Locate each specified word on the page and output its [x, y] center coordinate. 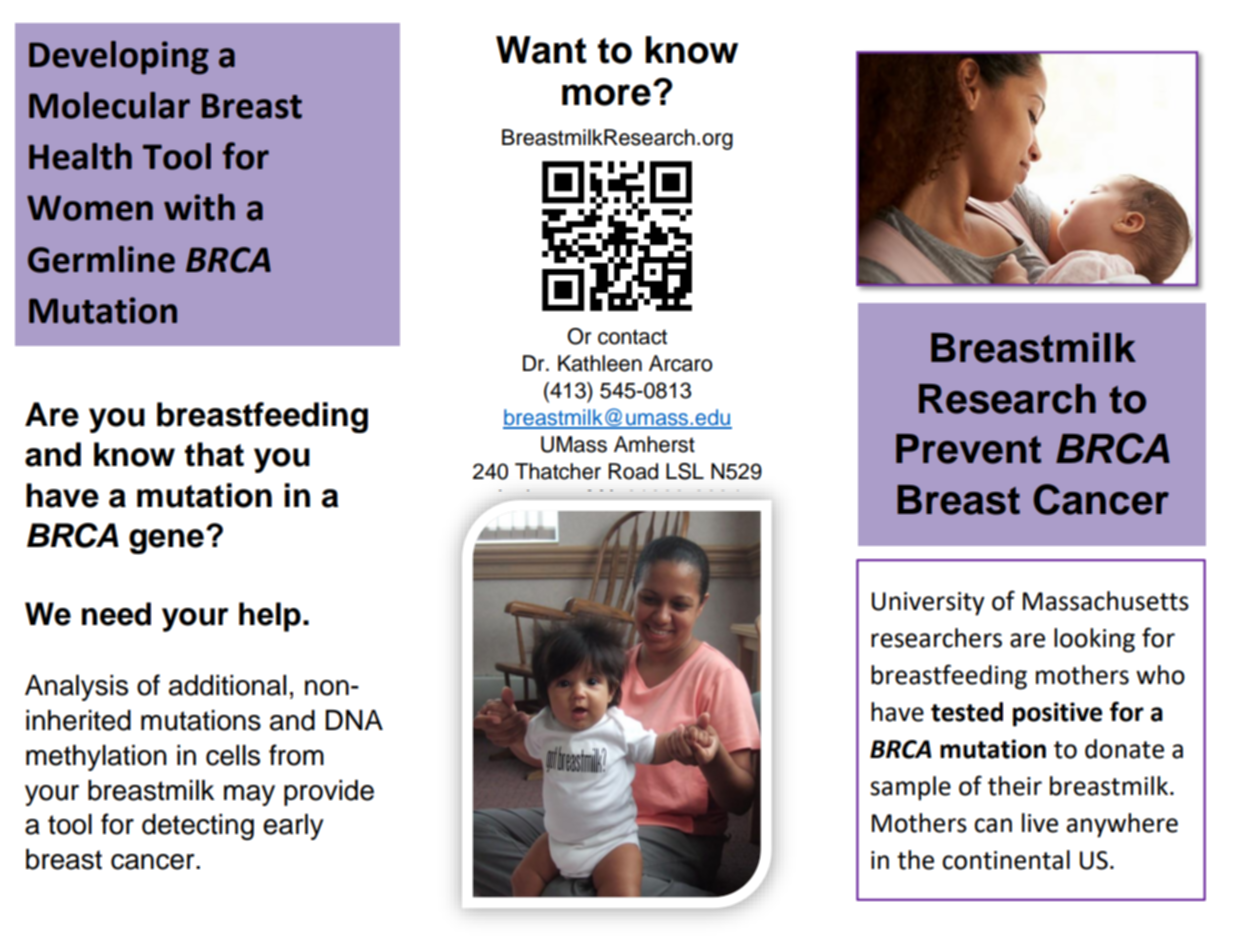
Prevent [968, 449]
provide [329, 793]
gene [166, 541]
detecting [198, 827]
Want [541, 50]
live [1040, 823]
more [606, 95]
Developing [119, 58]
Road [633, 471]
